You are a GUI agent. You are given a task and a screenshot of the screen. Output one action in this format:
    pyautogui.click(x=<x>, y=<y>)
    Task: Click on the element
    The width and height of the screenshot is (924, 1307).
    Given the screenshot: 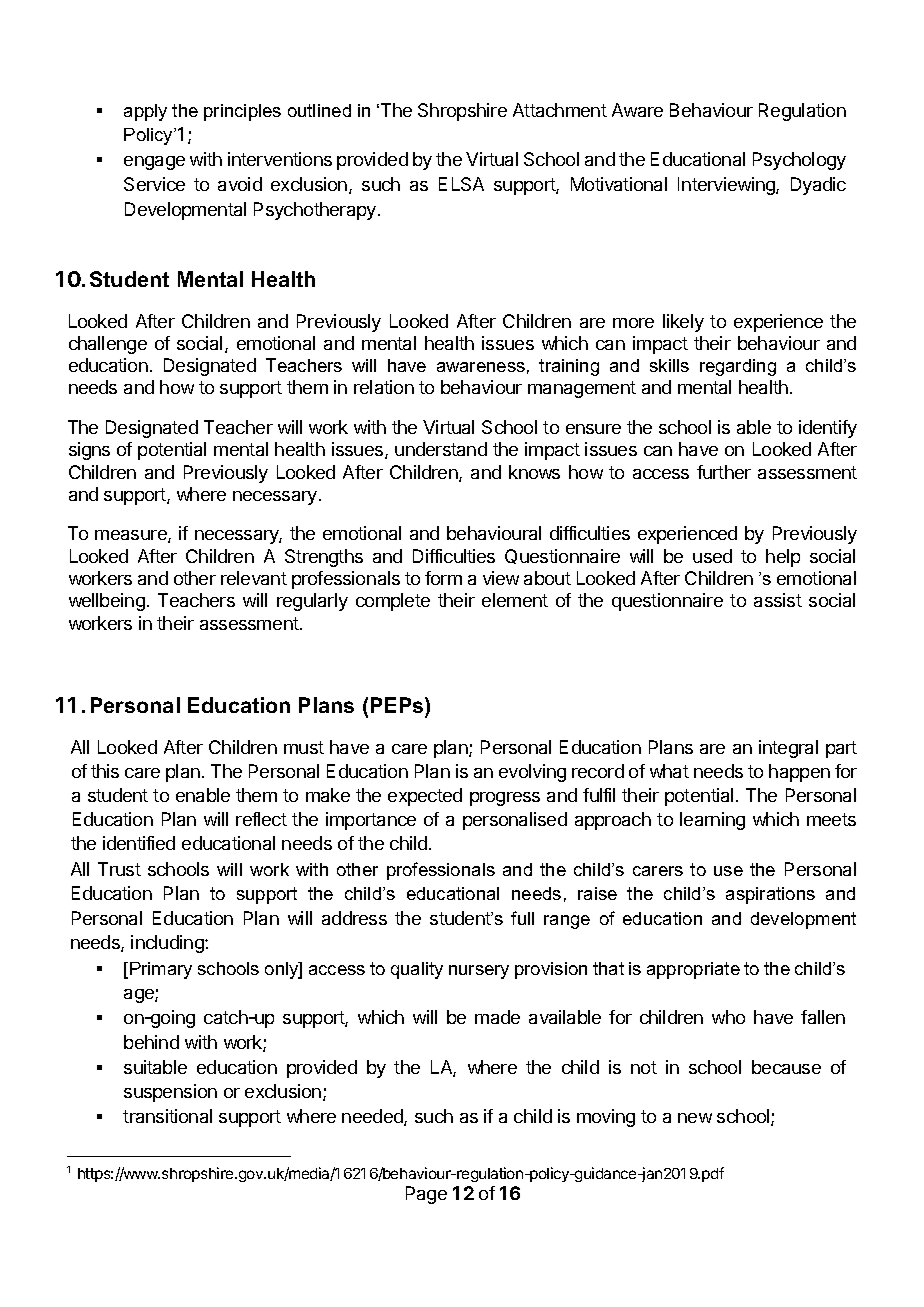 What is the action you would take?
    pyautogui.click(x=515, y=600)
